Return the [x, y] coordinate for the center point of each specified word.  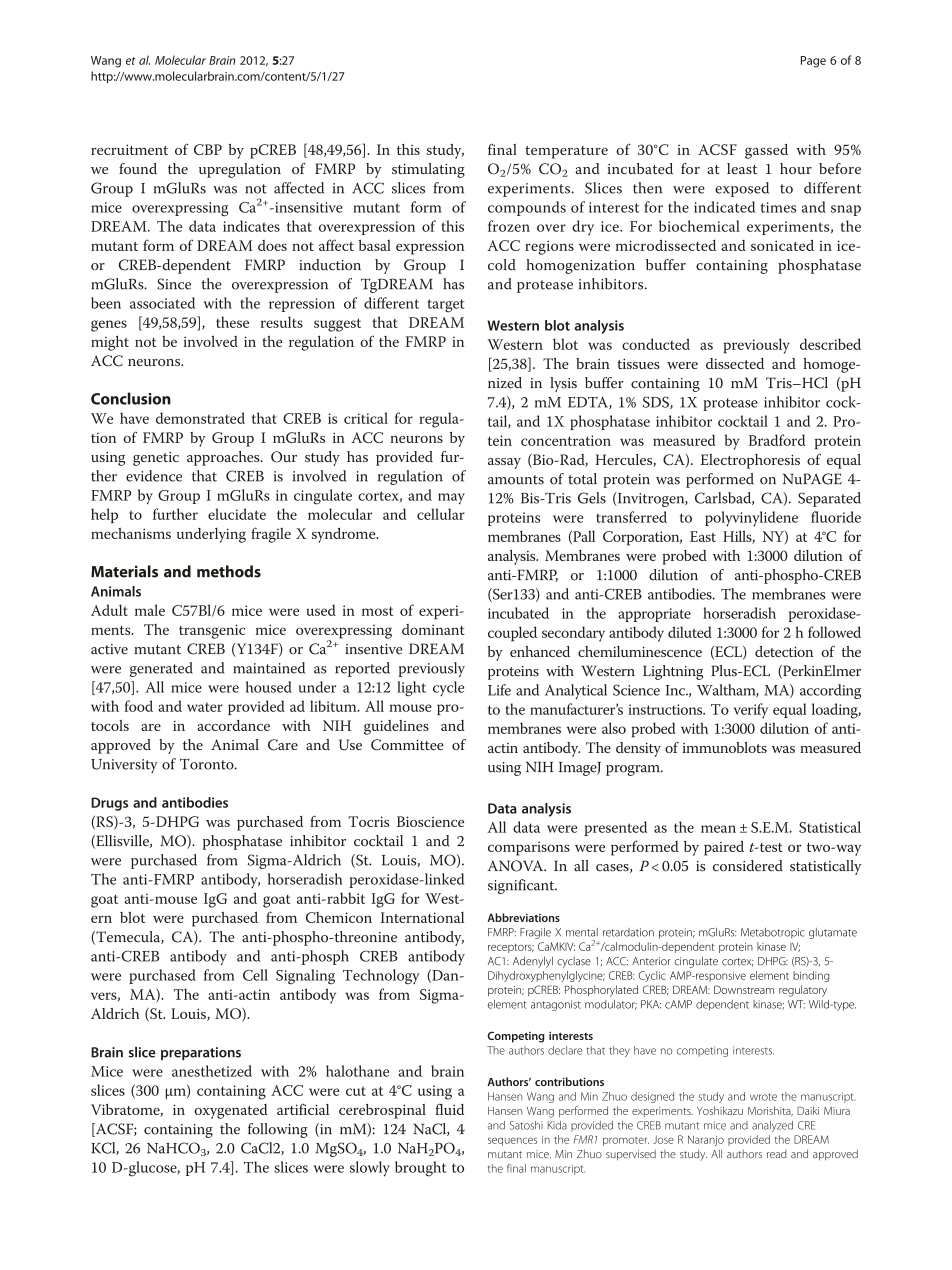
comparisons [529, 848]
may [451, 499]
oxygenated [231, 1111]
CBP [208, 149]
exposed [742, 189]
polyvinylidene [751, 519]
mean [718, 829]
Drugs [109, 804]
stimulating [428, 170]
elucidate [237, 514]
